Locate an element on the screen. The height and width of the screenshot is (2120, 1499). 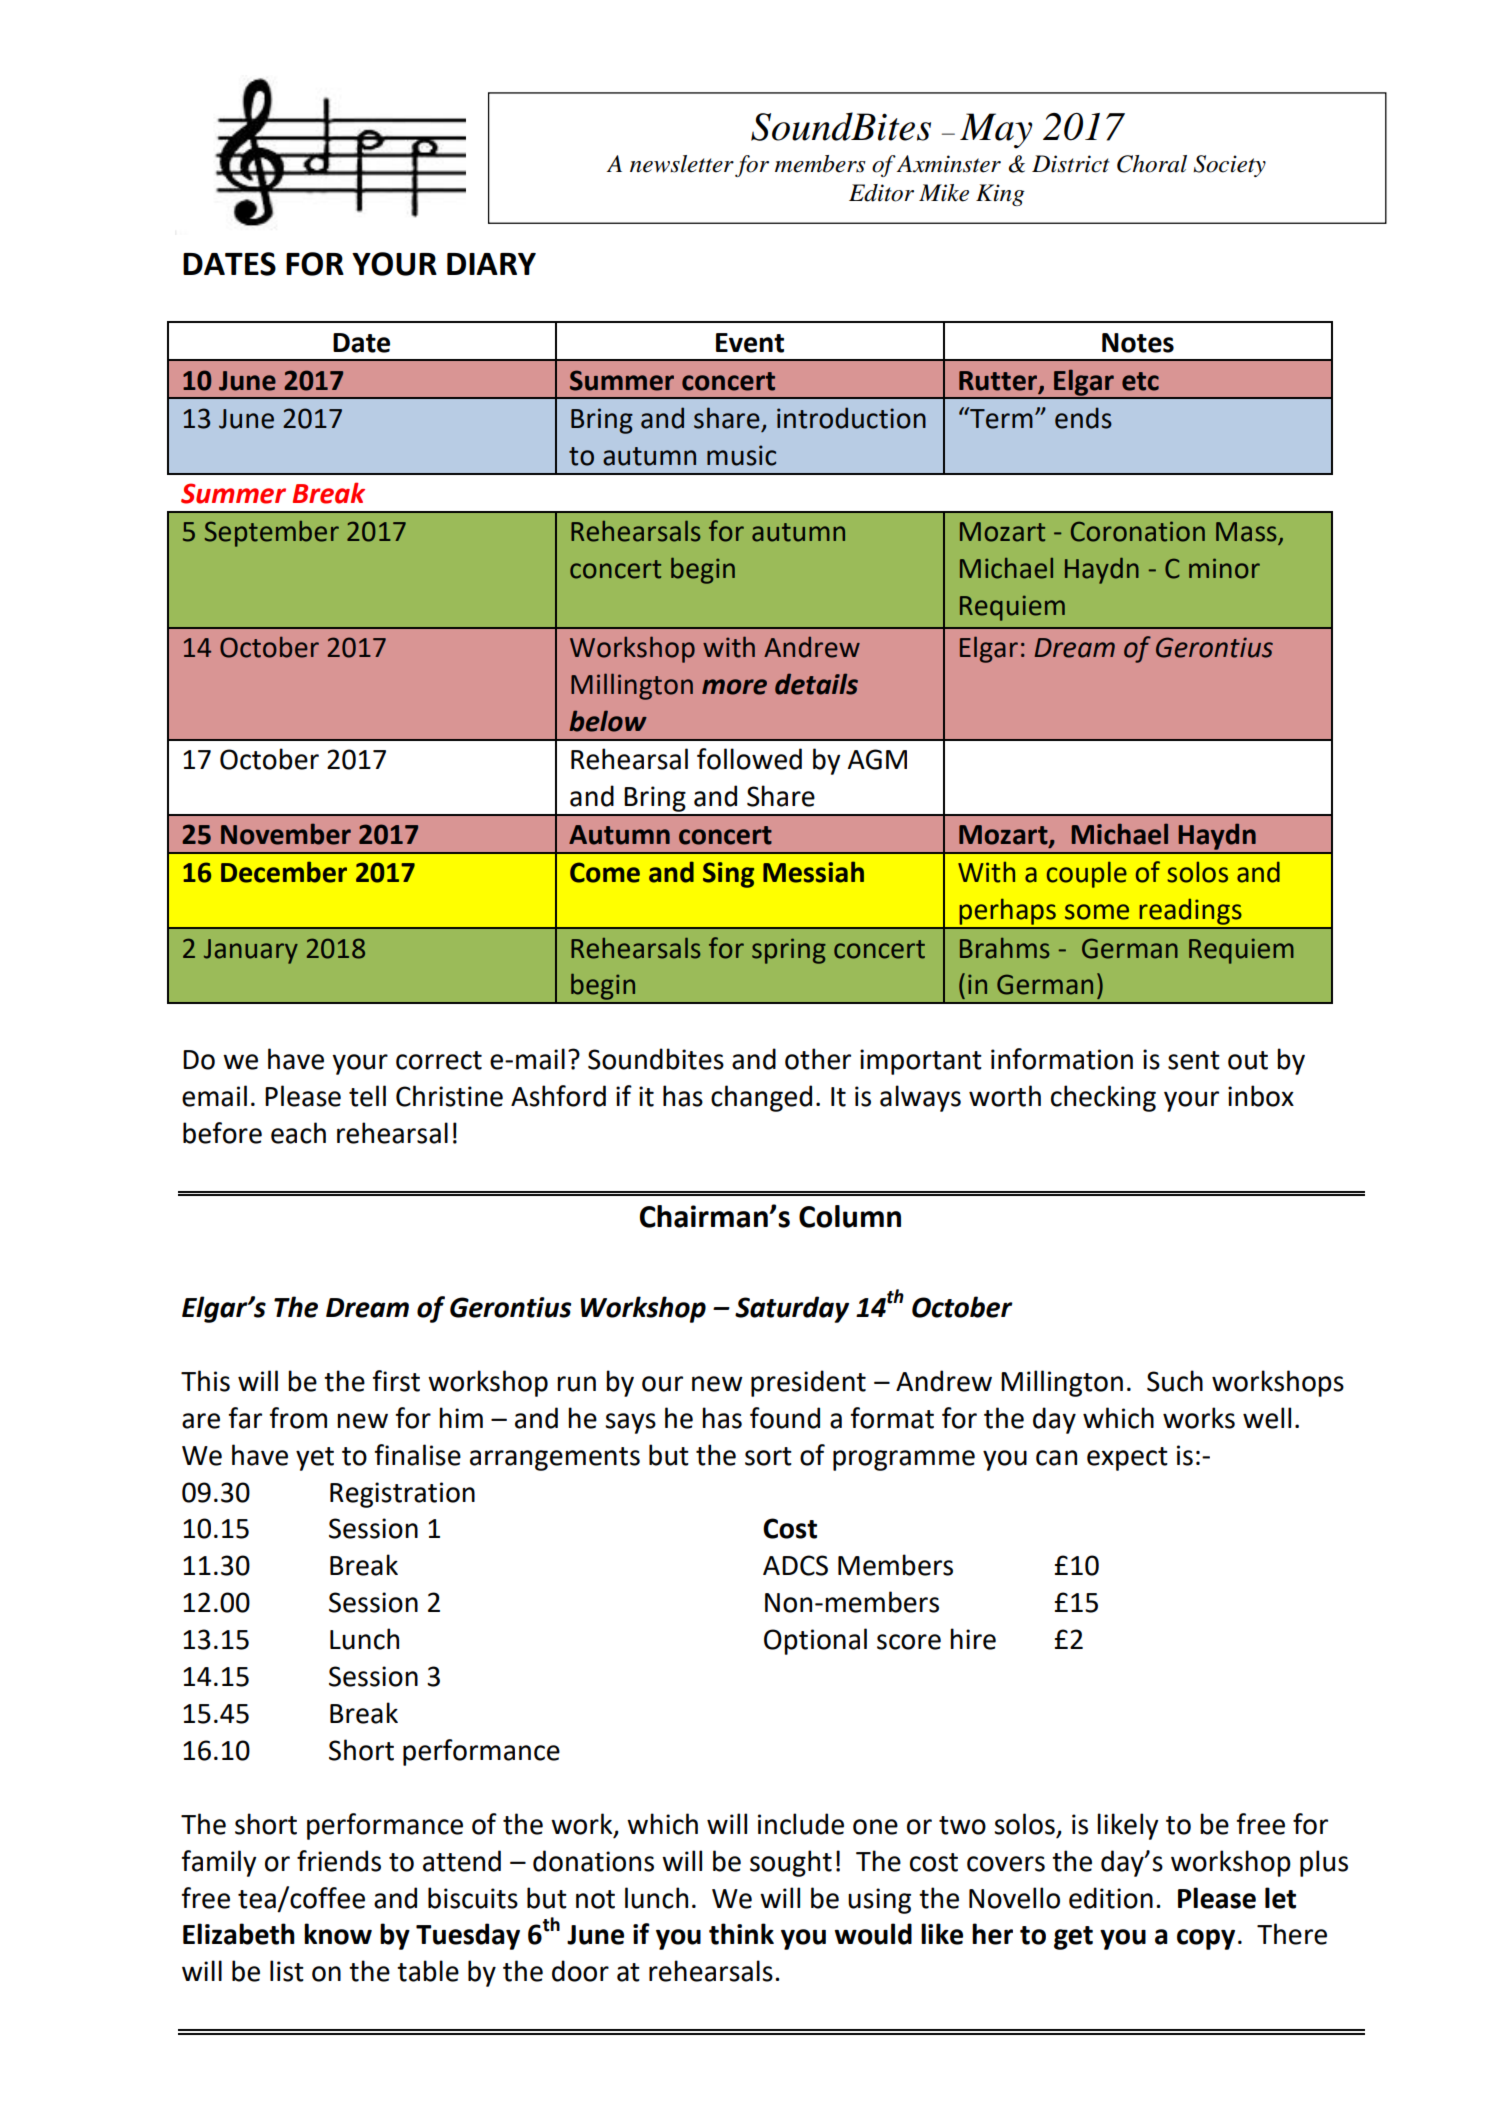
September is located at coordinates (272, 534).
